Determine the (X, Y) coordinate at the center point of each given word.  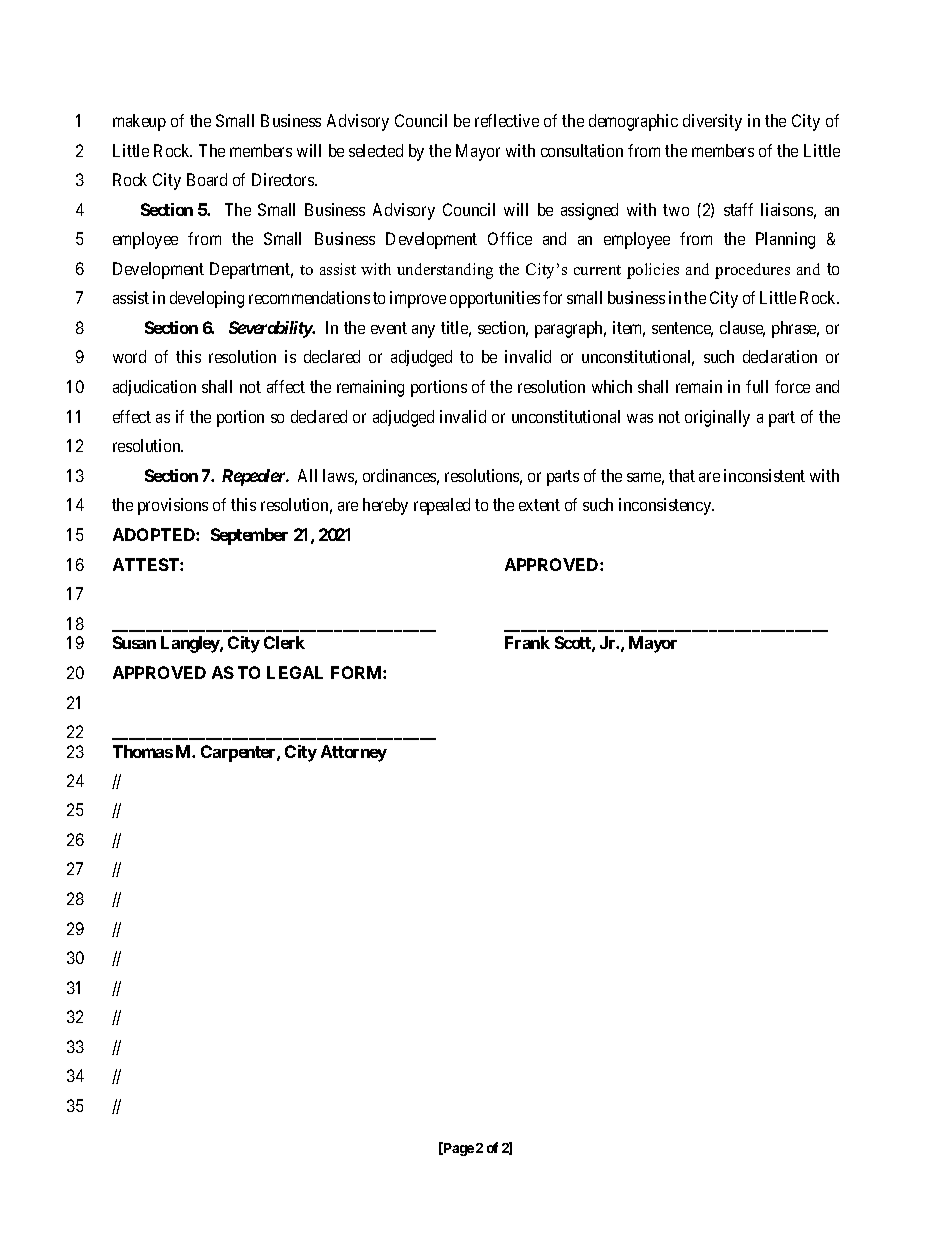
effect (132, 416)
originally (717, 418)
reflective (507, 120)
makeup (139, 122)
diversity (712, 122)
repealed (442, 506)
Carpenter (239, 753)
